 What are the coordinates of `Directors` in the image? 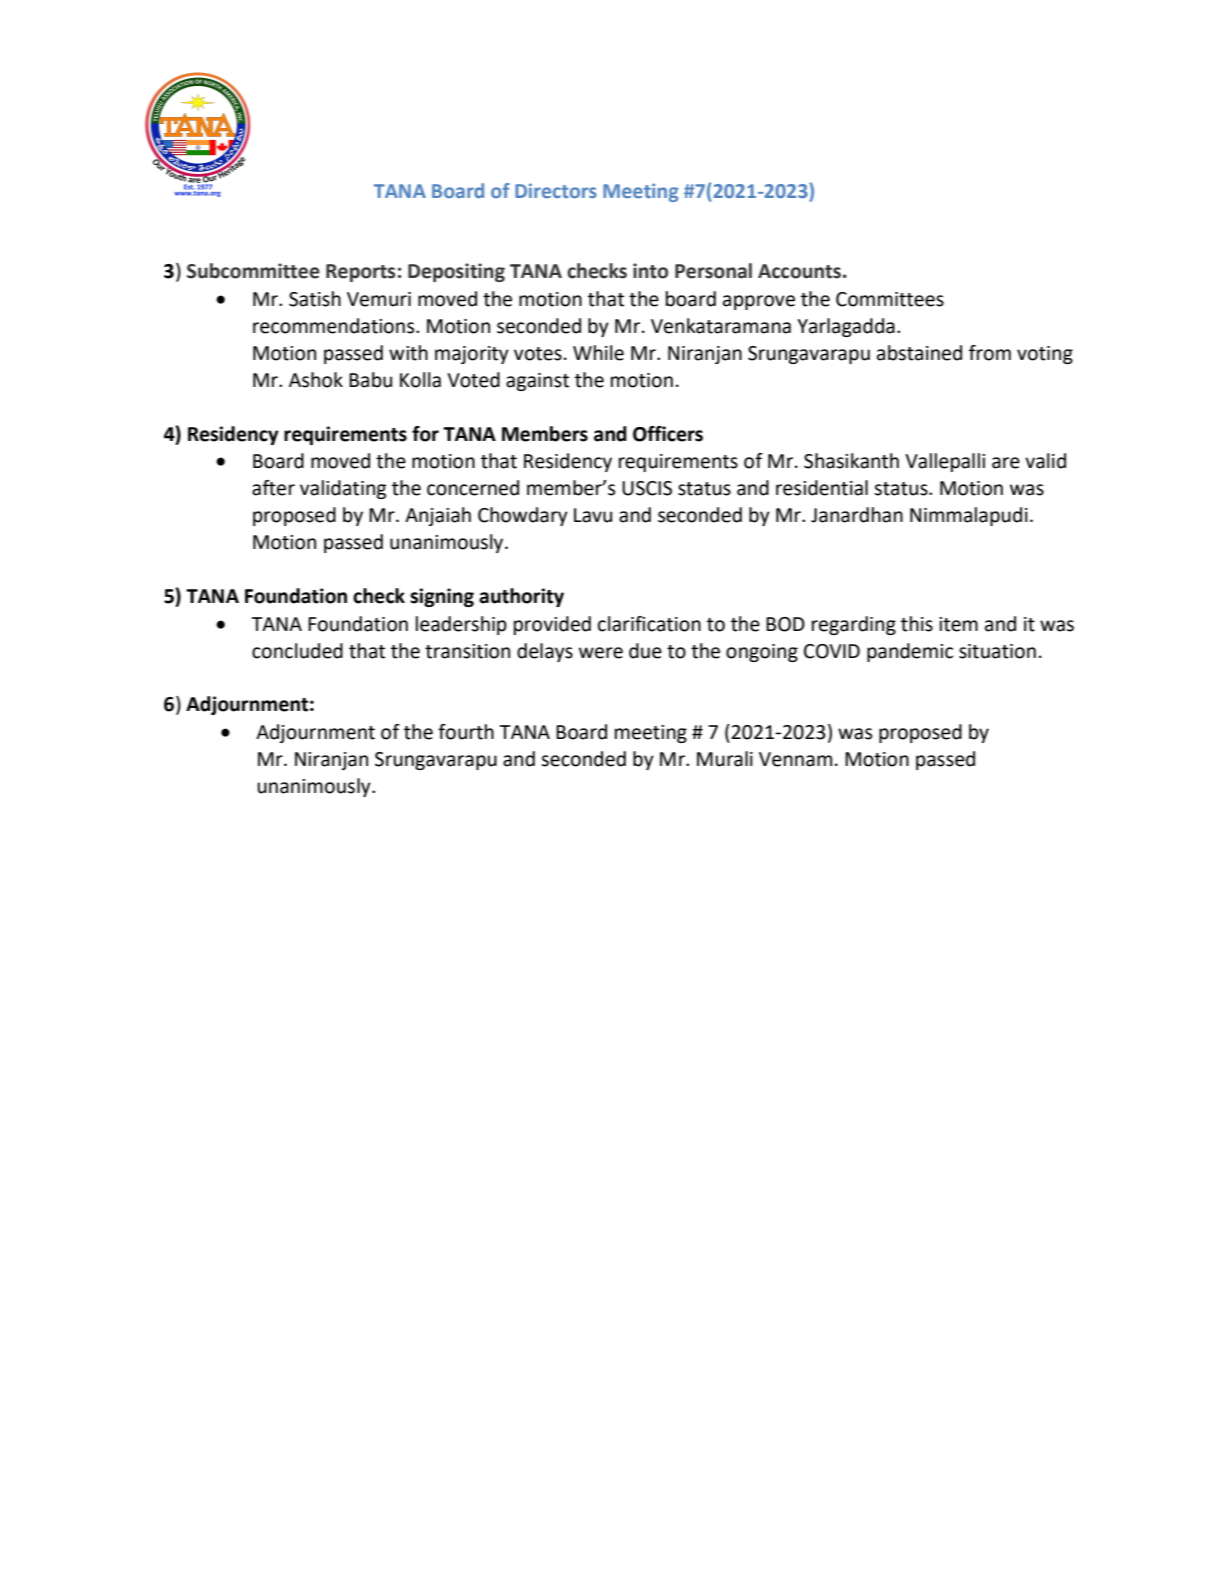 It's located at (556, 190).
